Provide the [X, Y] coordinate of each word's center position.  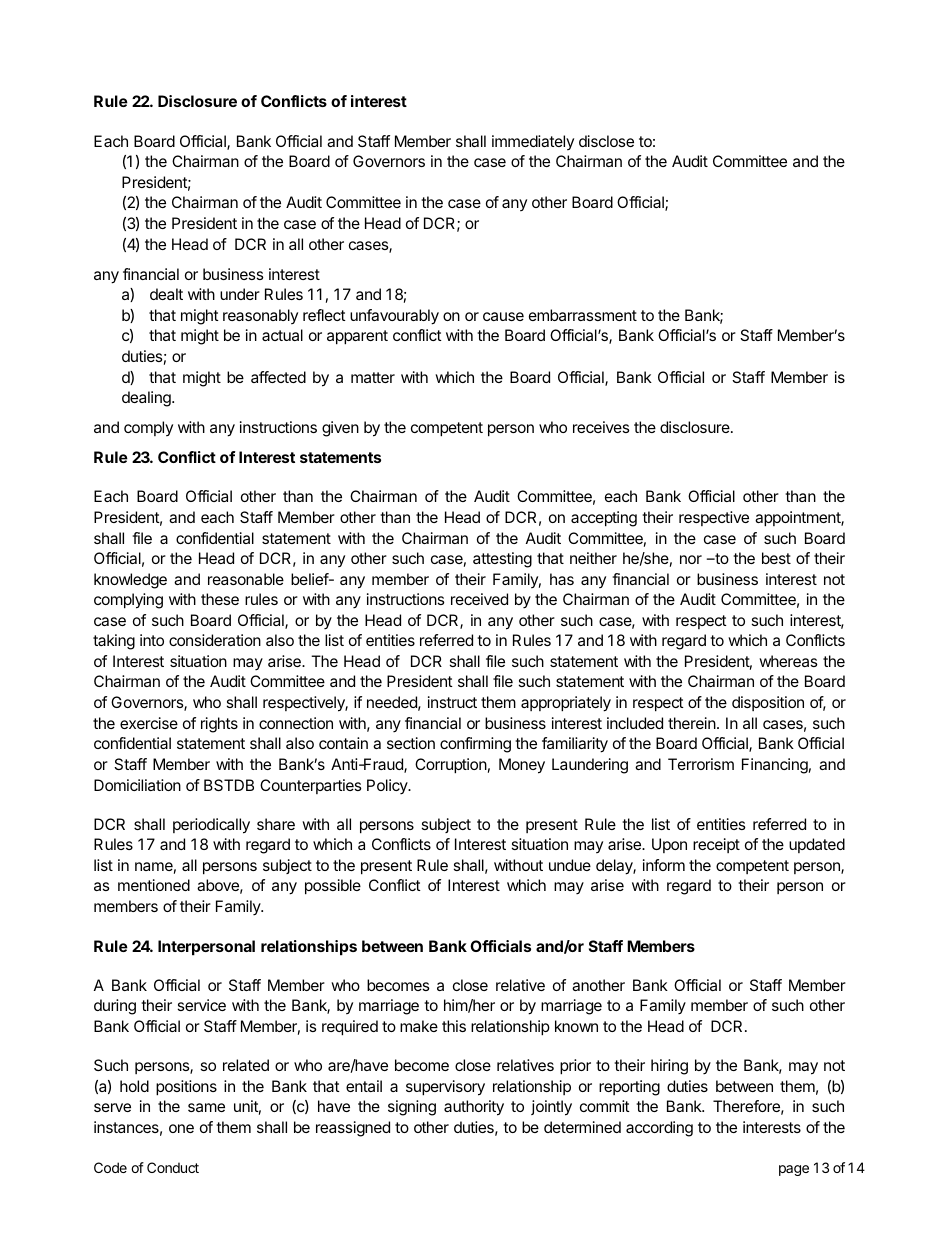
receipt [716, 845]
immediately [533, 142]
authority [474, 1108]
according [659, 1129]
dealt [166, 294]
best [776, 558]
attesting [502, 560]
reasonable [246, 579]
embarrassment [583, 315]
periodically [211, 826]
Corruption [451, 766]
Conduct [173, 1167]
